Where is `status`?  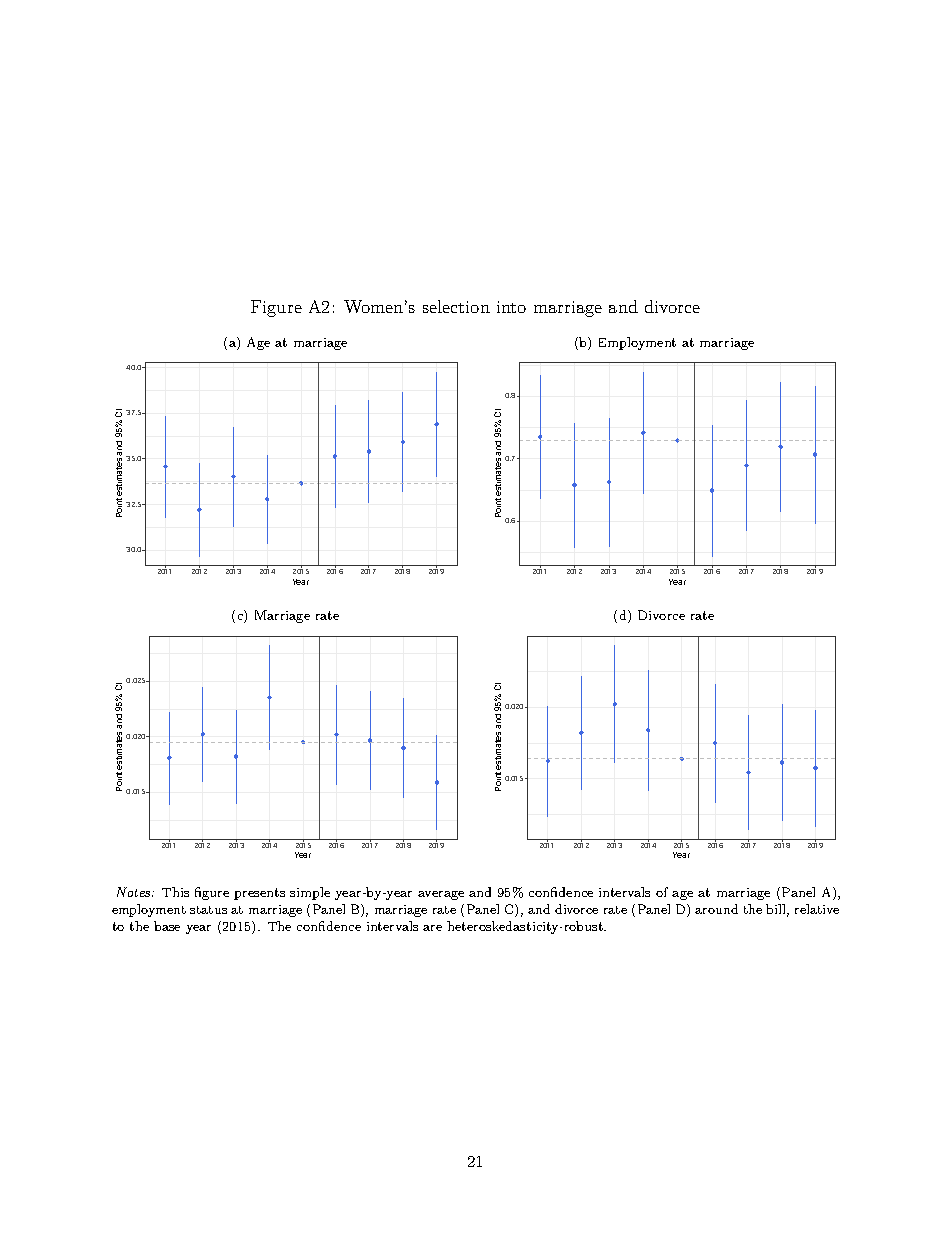
status is located at coordinates (208, 910).
